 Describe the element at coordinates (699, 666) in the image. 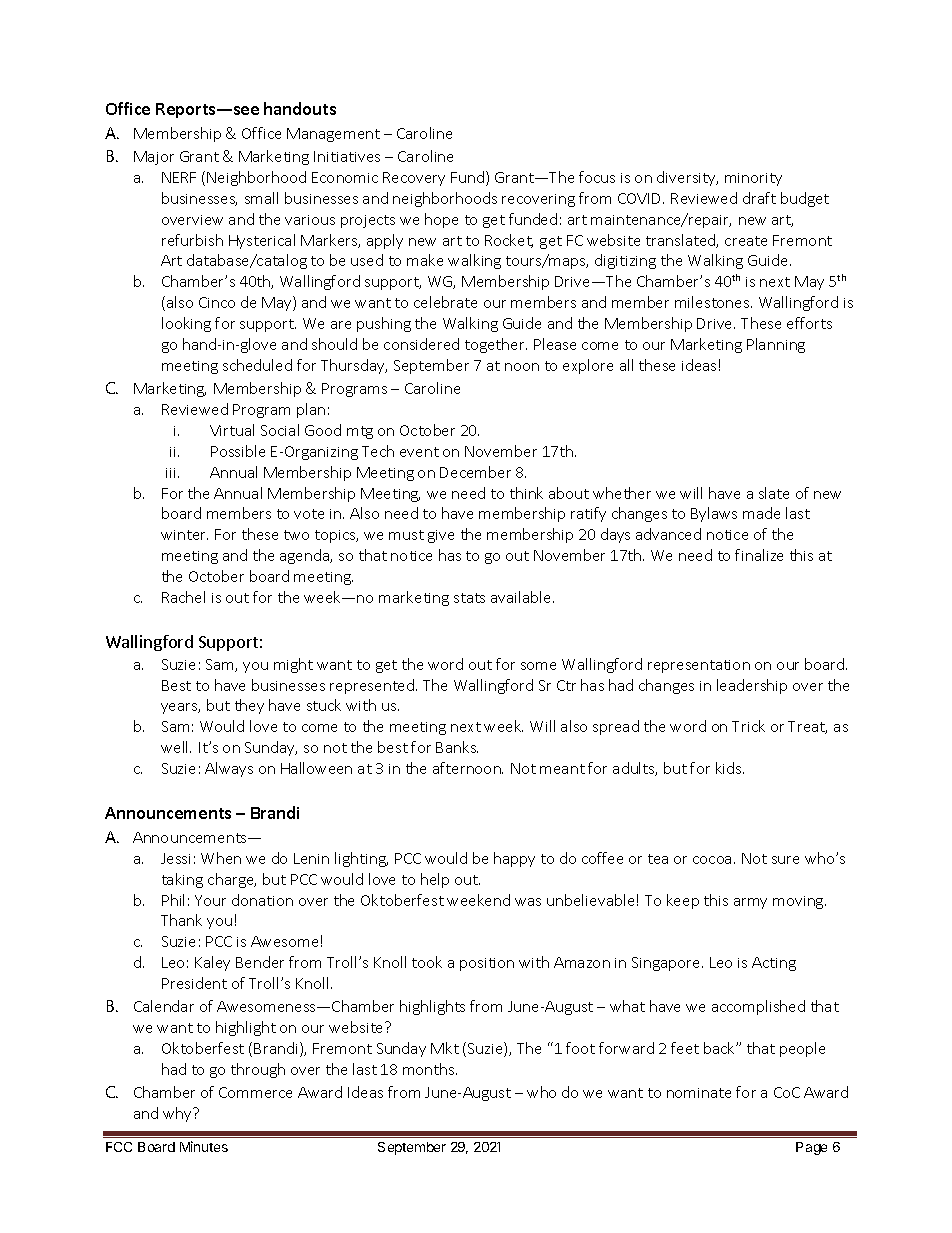

I see `representation` at that location.
